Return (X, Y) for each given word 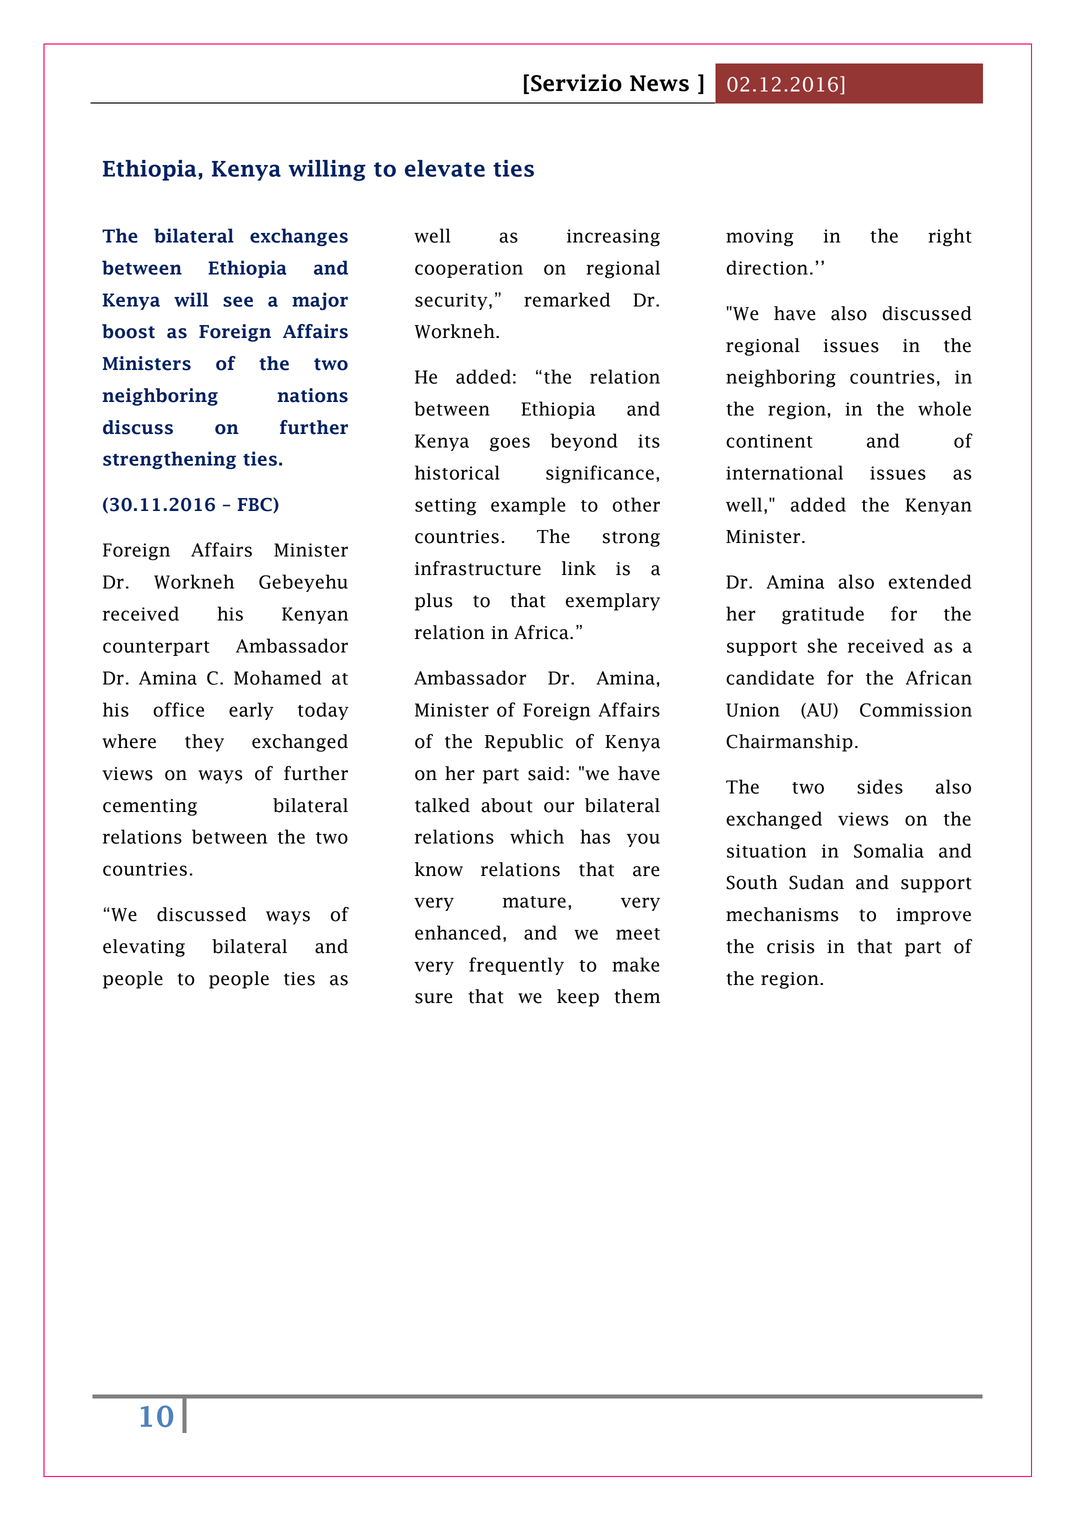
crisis (791, 947)
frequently (516, 966)
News (659, 83)
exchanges (299, 237)
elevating (144, 948)
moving (760, 238)
